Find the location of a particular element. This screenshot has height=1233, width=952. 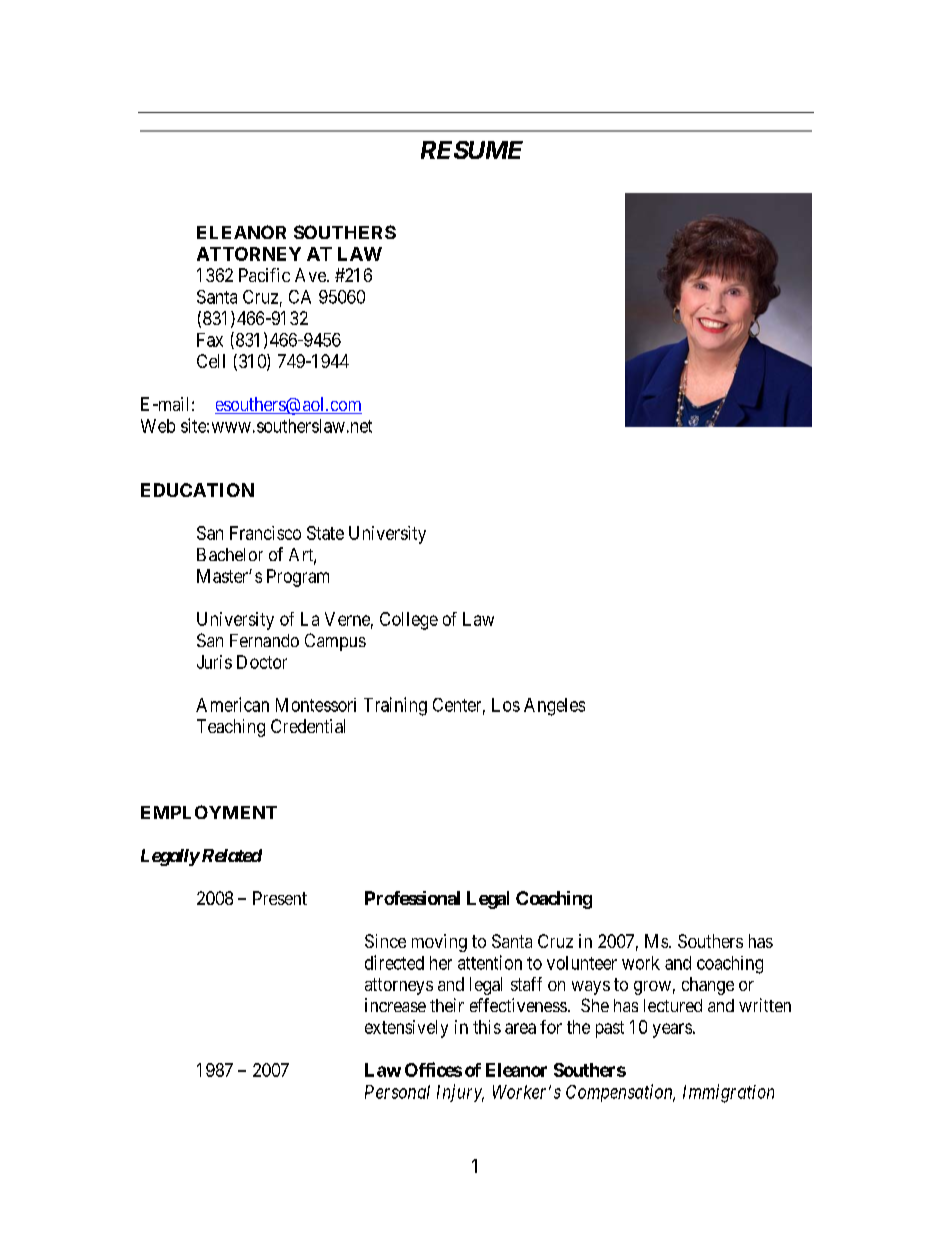

Angeles is located at coordinates (554, 707).
